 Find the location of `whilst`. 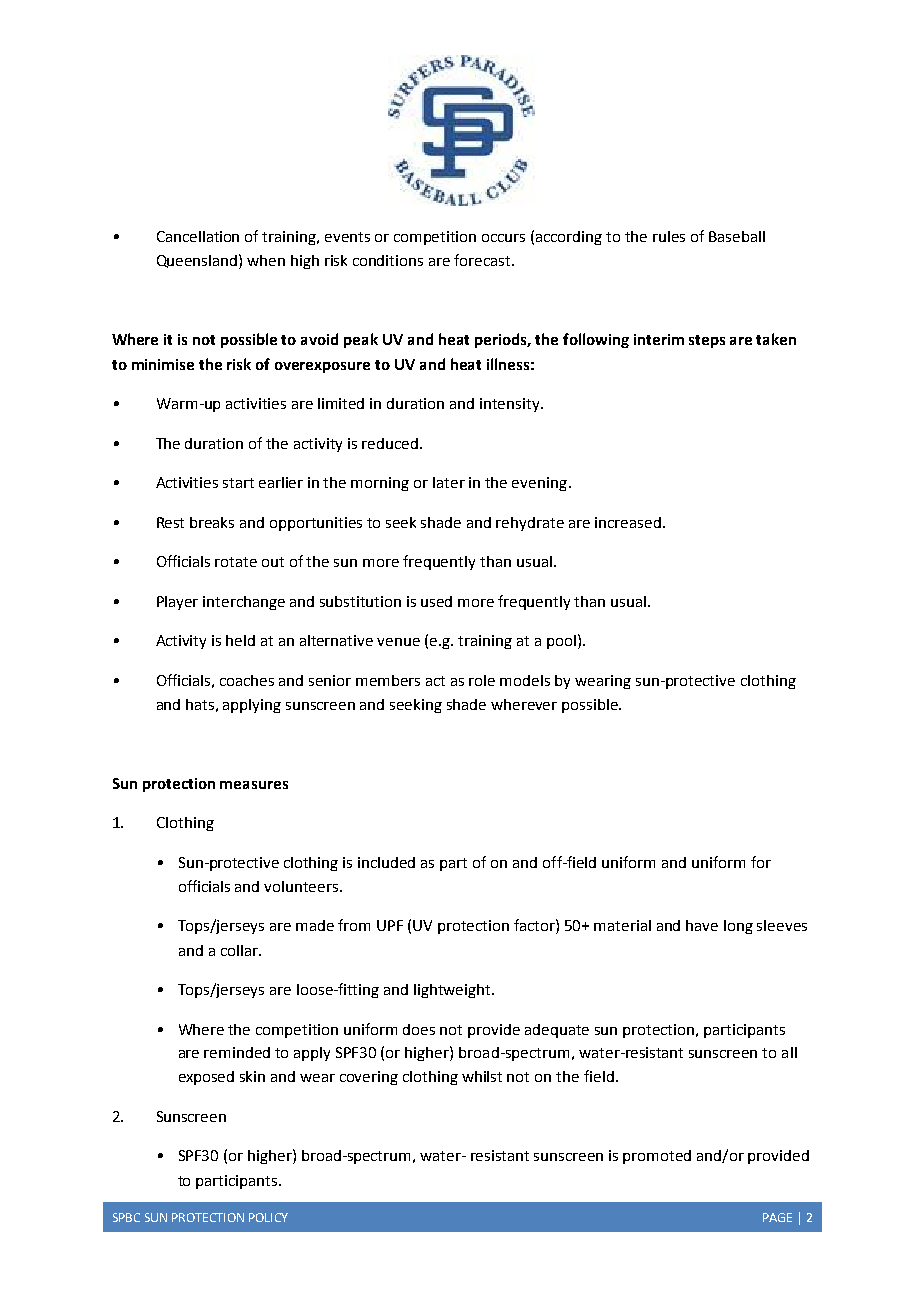

whilst is located at coordinates (482, 1076).
